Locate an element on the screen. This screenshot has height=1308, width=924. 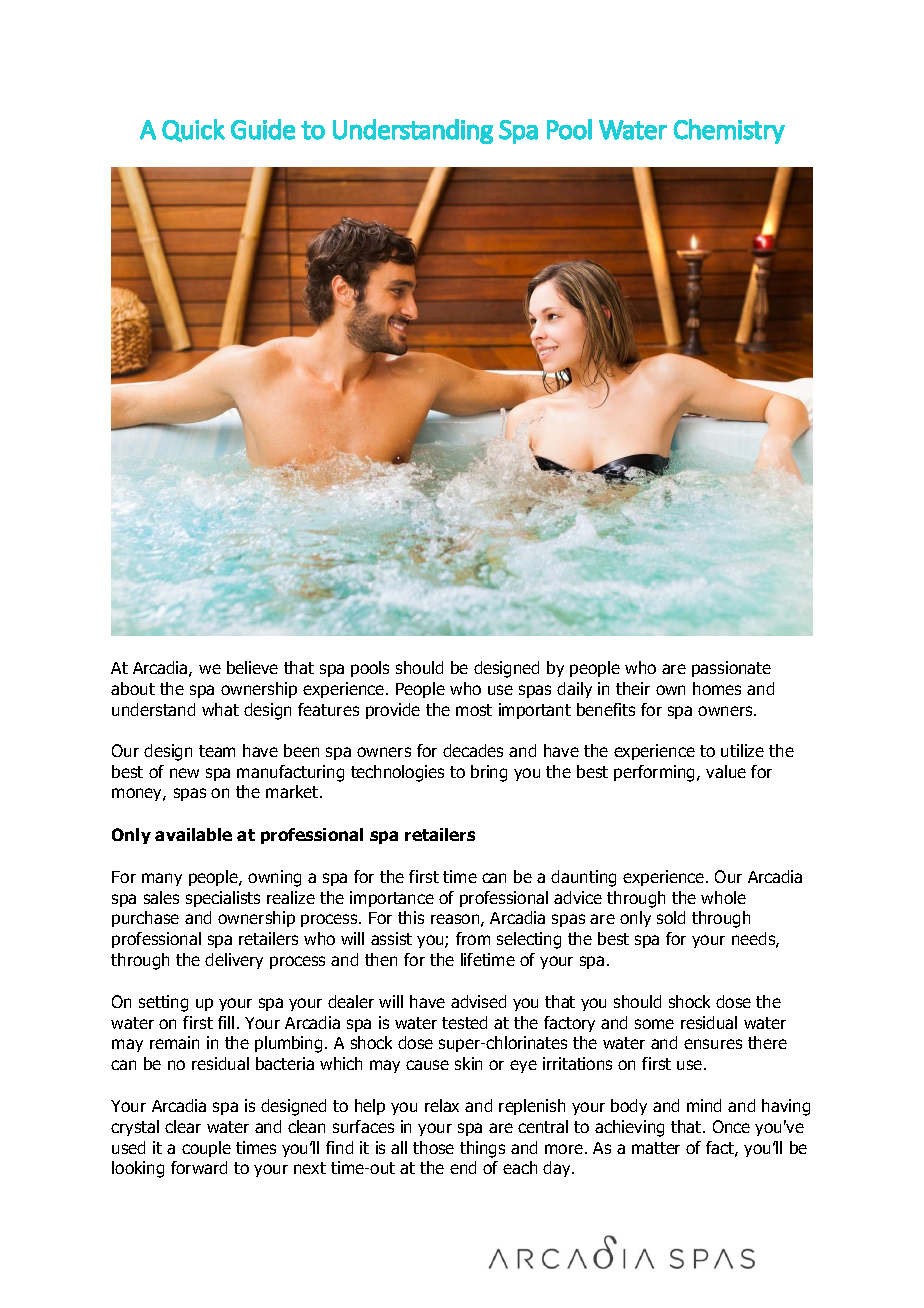
bring is located at coordinates (489, 773).
